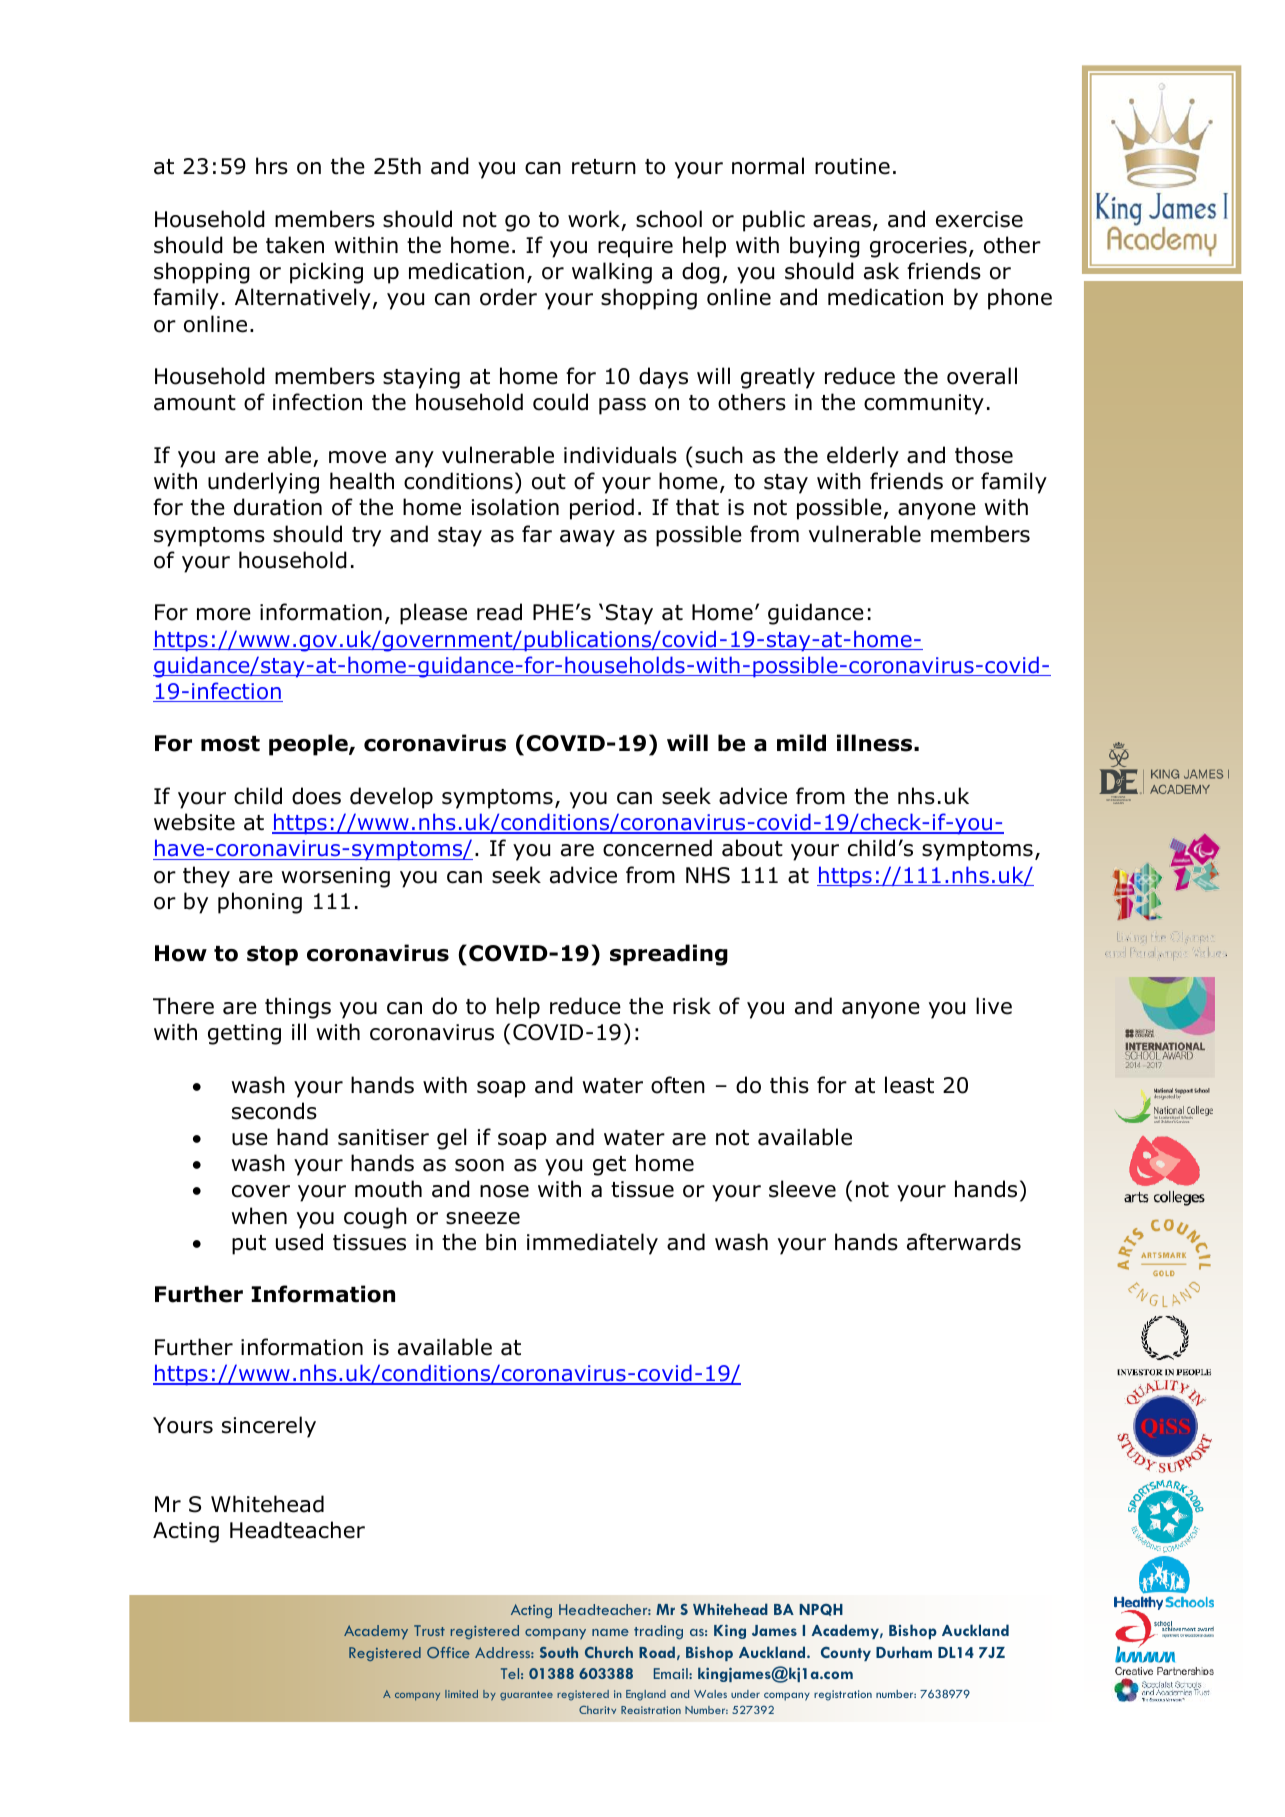 The height and width of the screenshot is (1817, 1285). What do you see at coordinates (964, 1242) in the screenshot?
I see `afterwards` at bounding box center [964, 1242].
